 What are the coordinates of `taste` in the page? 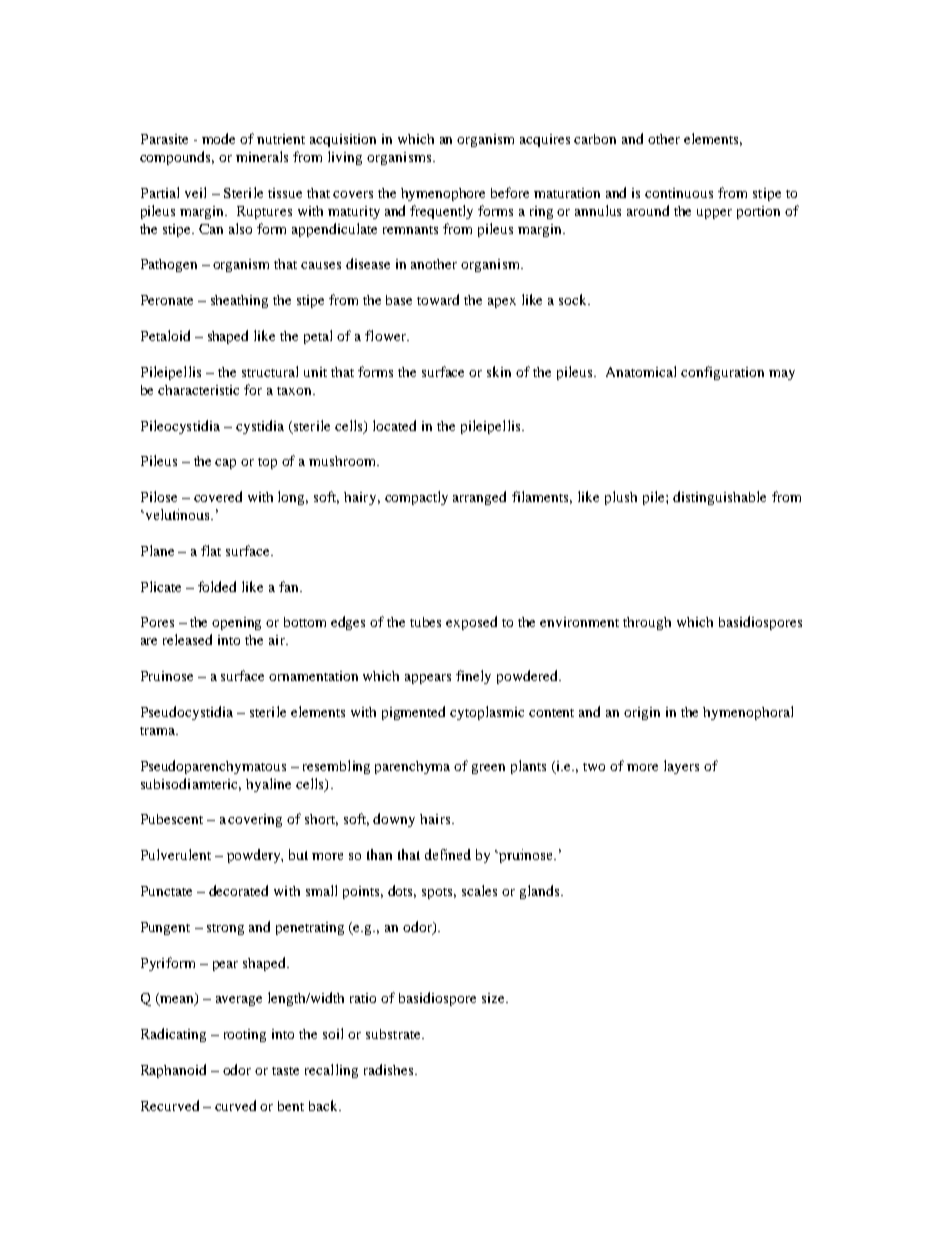 It's located at (285, 1071).
